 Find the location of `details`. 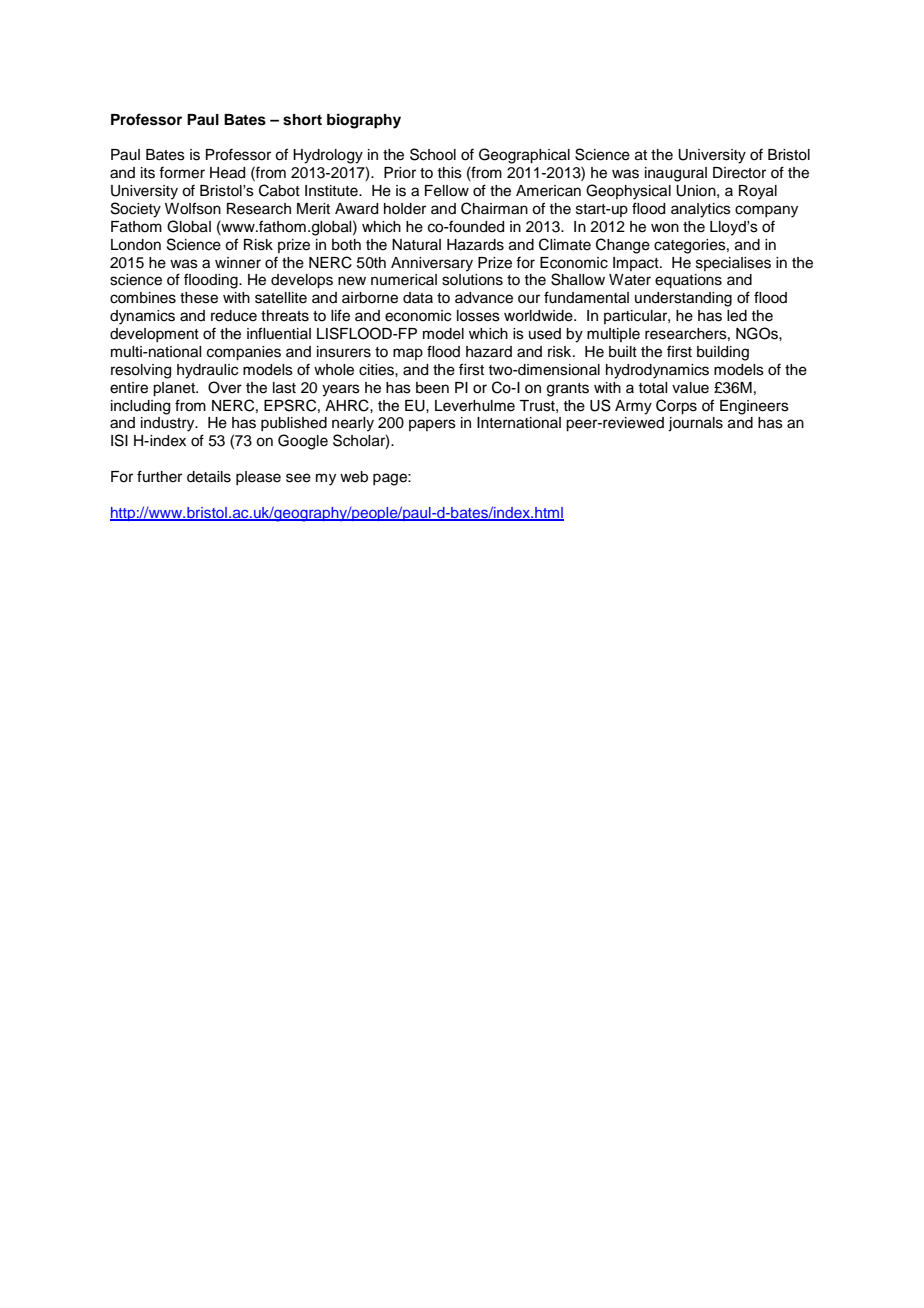

details is located at coordinates (209, 477).
